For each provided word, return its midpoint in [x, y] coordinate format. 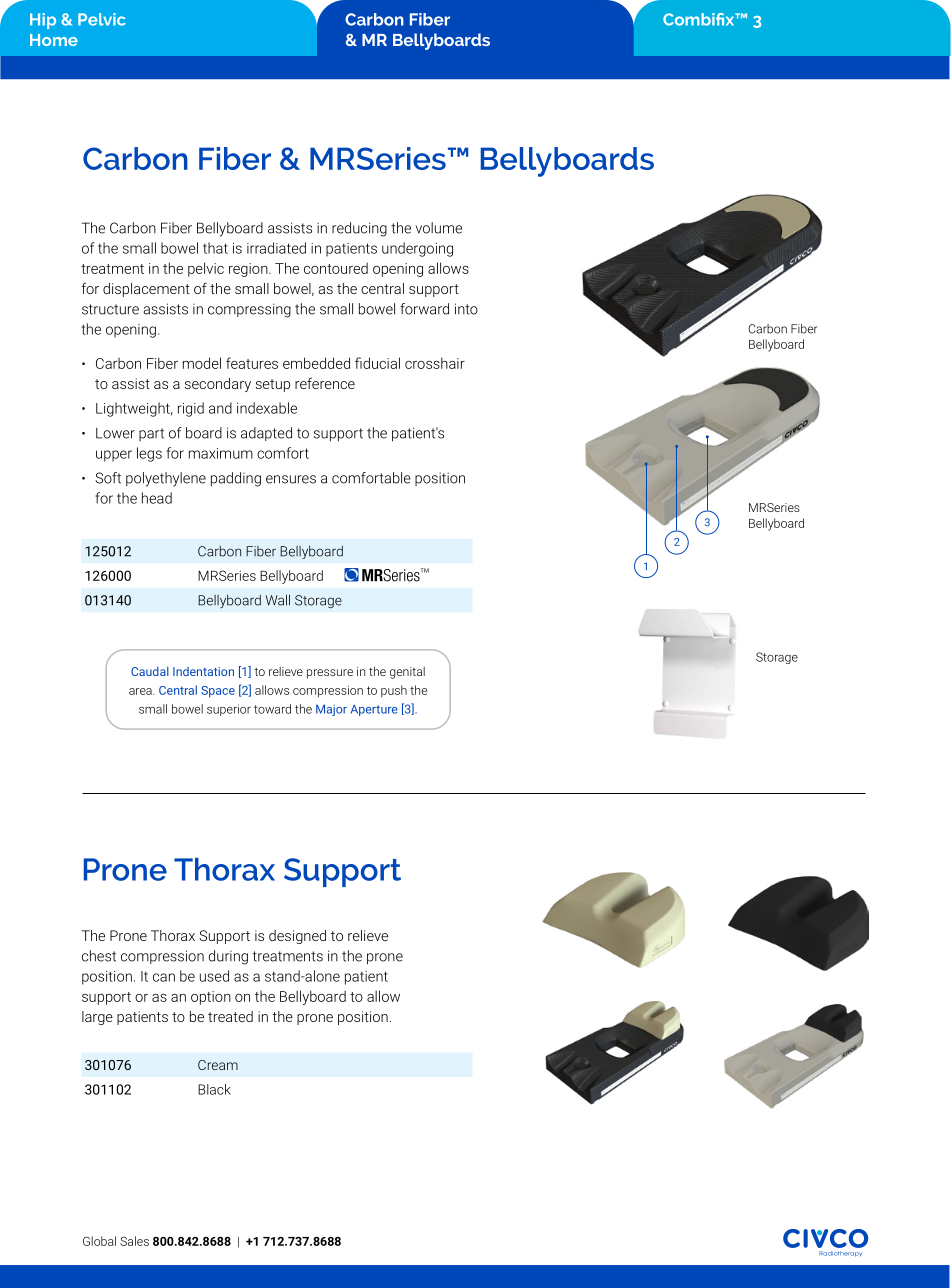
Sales [134, 1241]
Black [214, 1089]
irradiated [276, 248]
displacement [146, 290]
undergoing [417, 249]
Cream [218, 1065]
